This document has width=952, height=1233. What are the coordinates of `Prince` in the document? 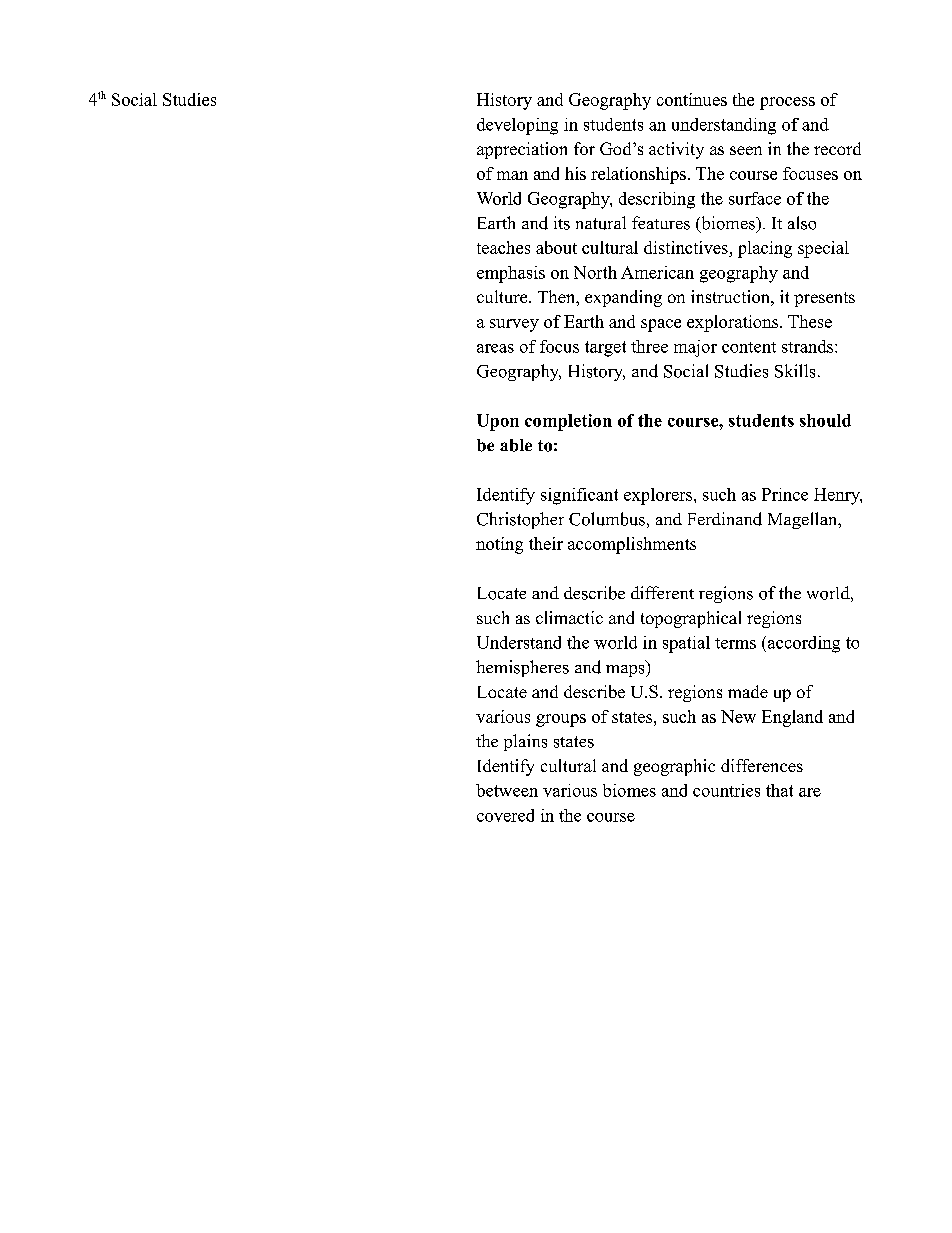 It's located at (785, 494).
